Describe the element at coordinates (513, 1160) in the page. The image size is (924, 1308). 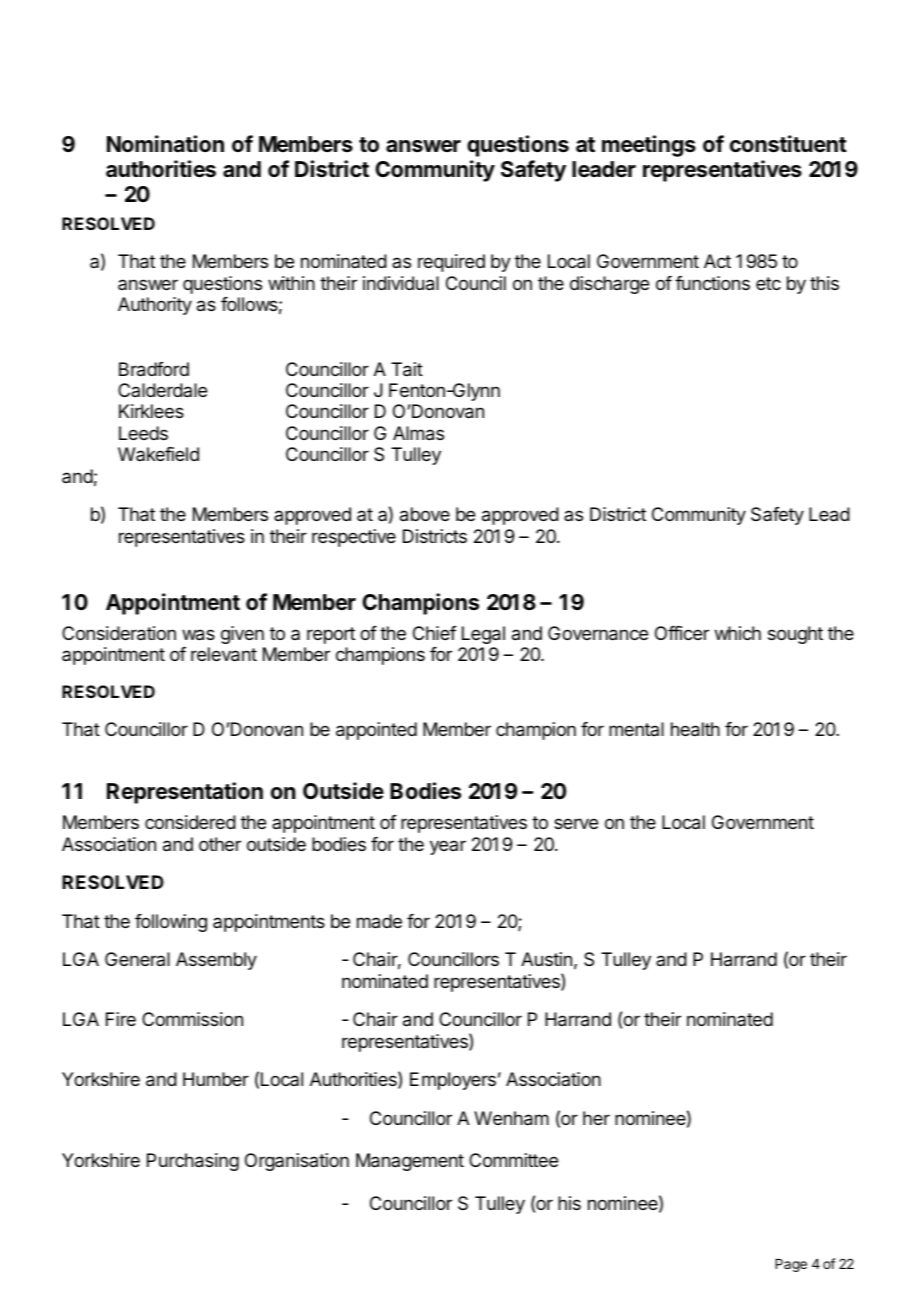
I see `Committee` at that location.
